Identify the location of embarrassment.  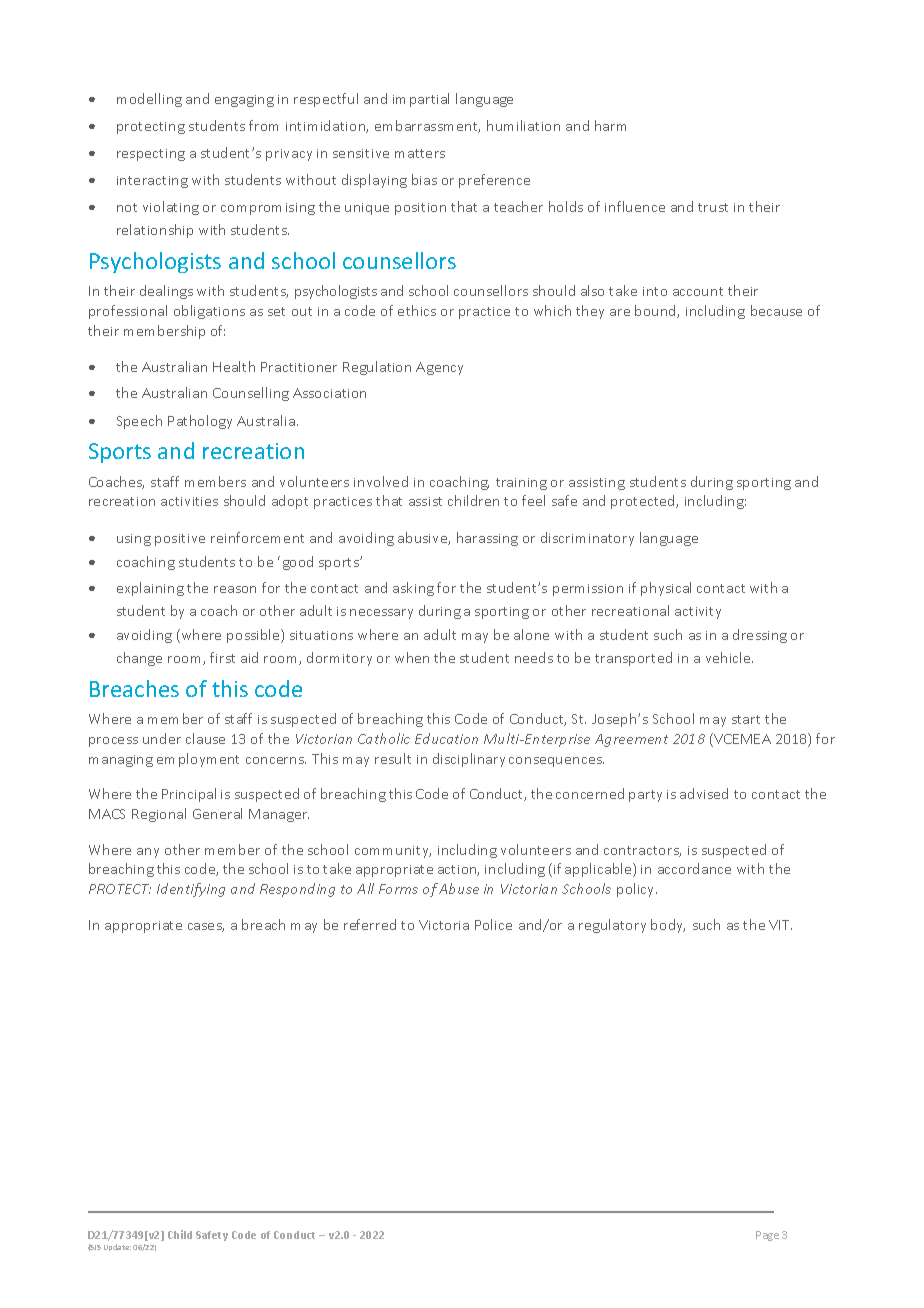
(427, 126).
